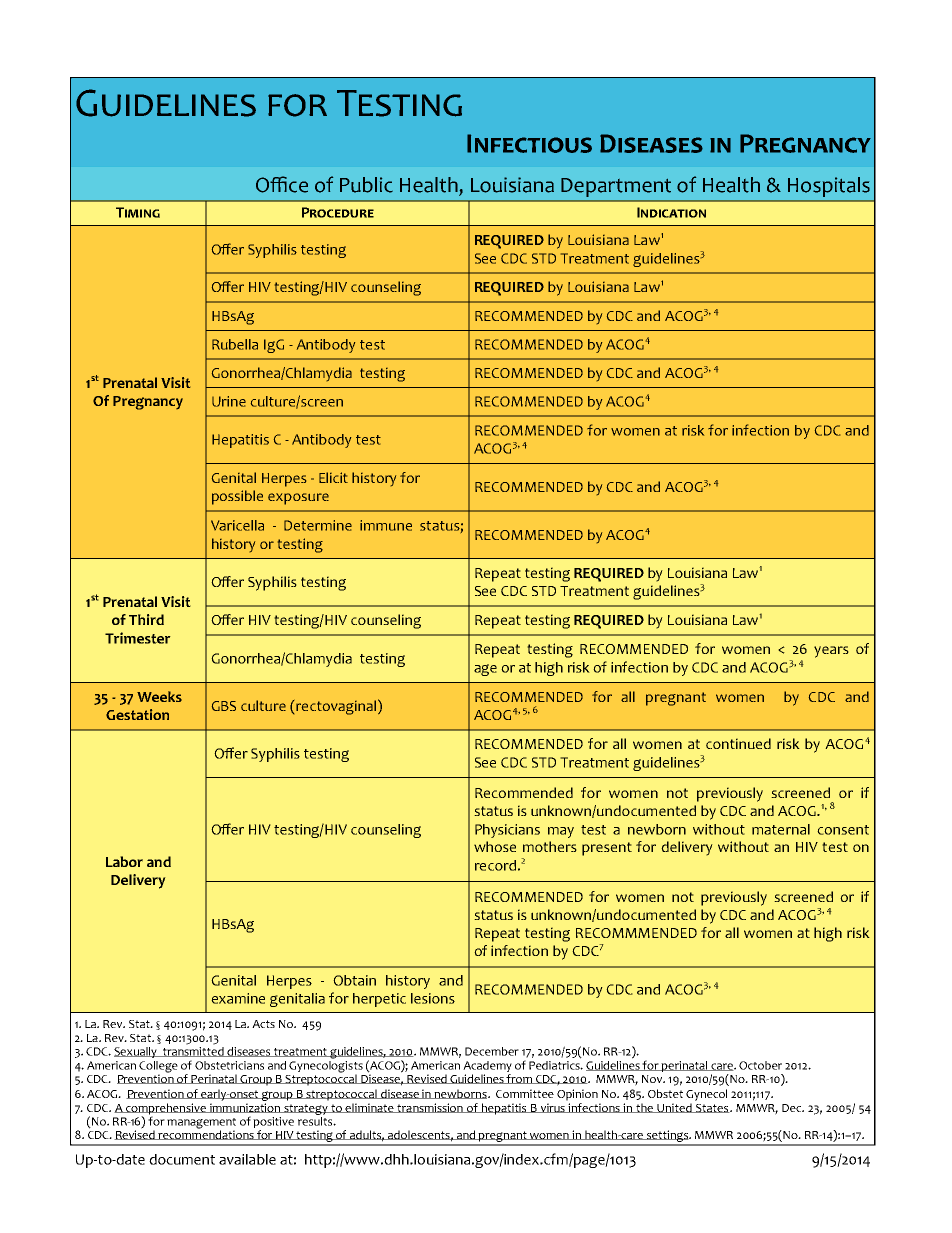  I want to click on Office, so click(282, 184).
